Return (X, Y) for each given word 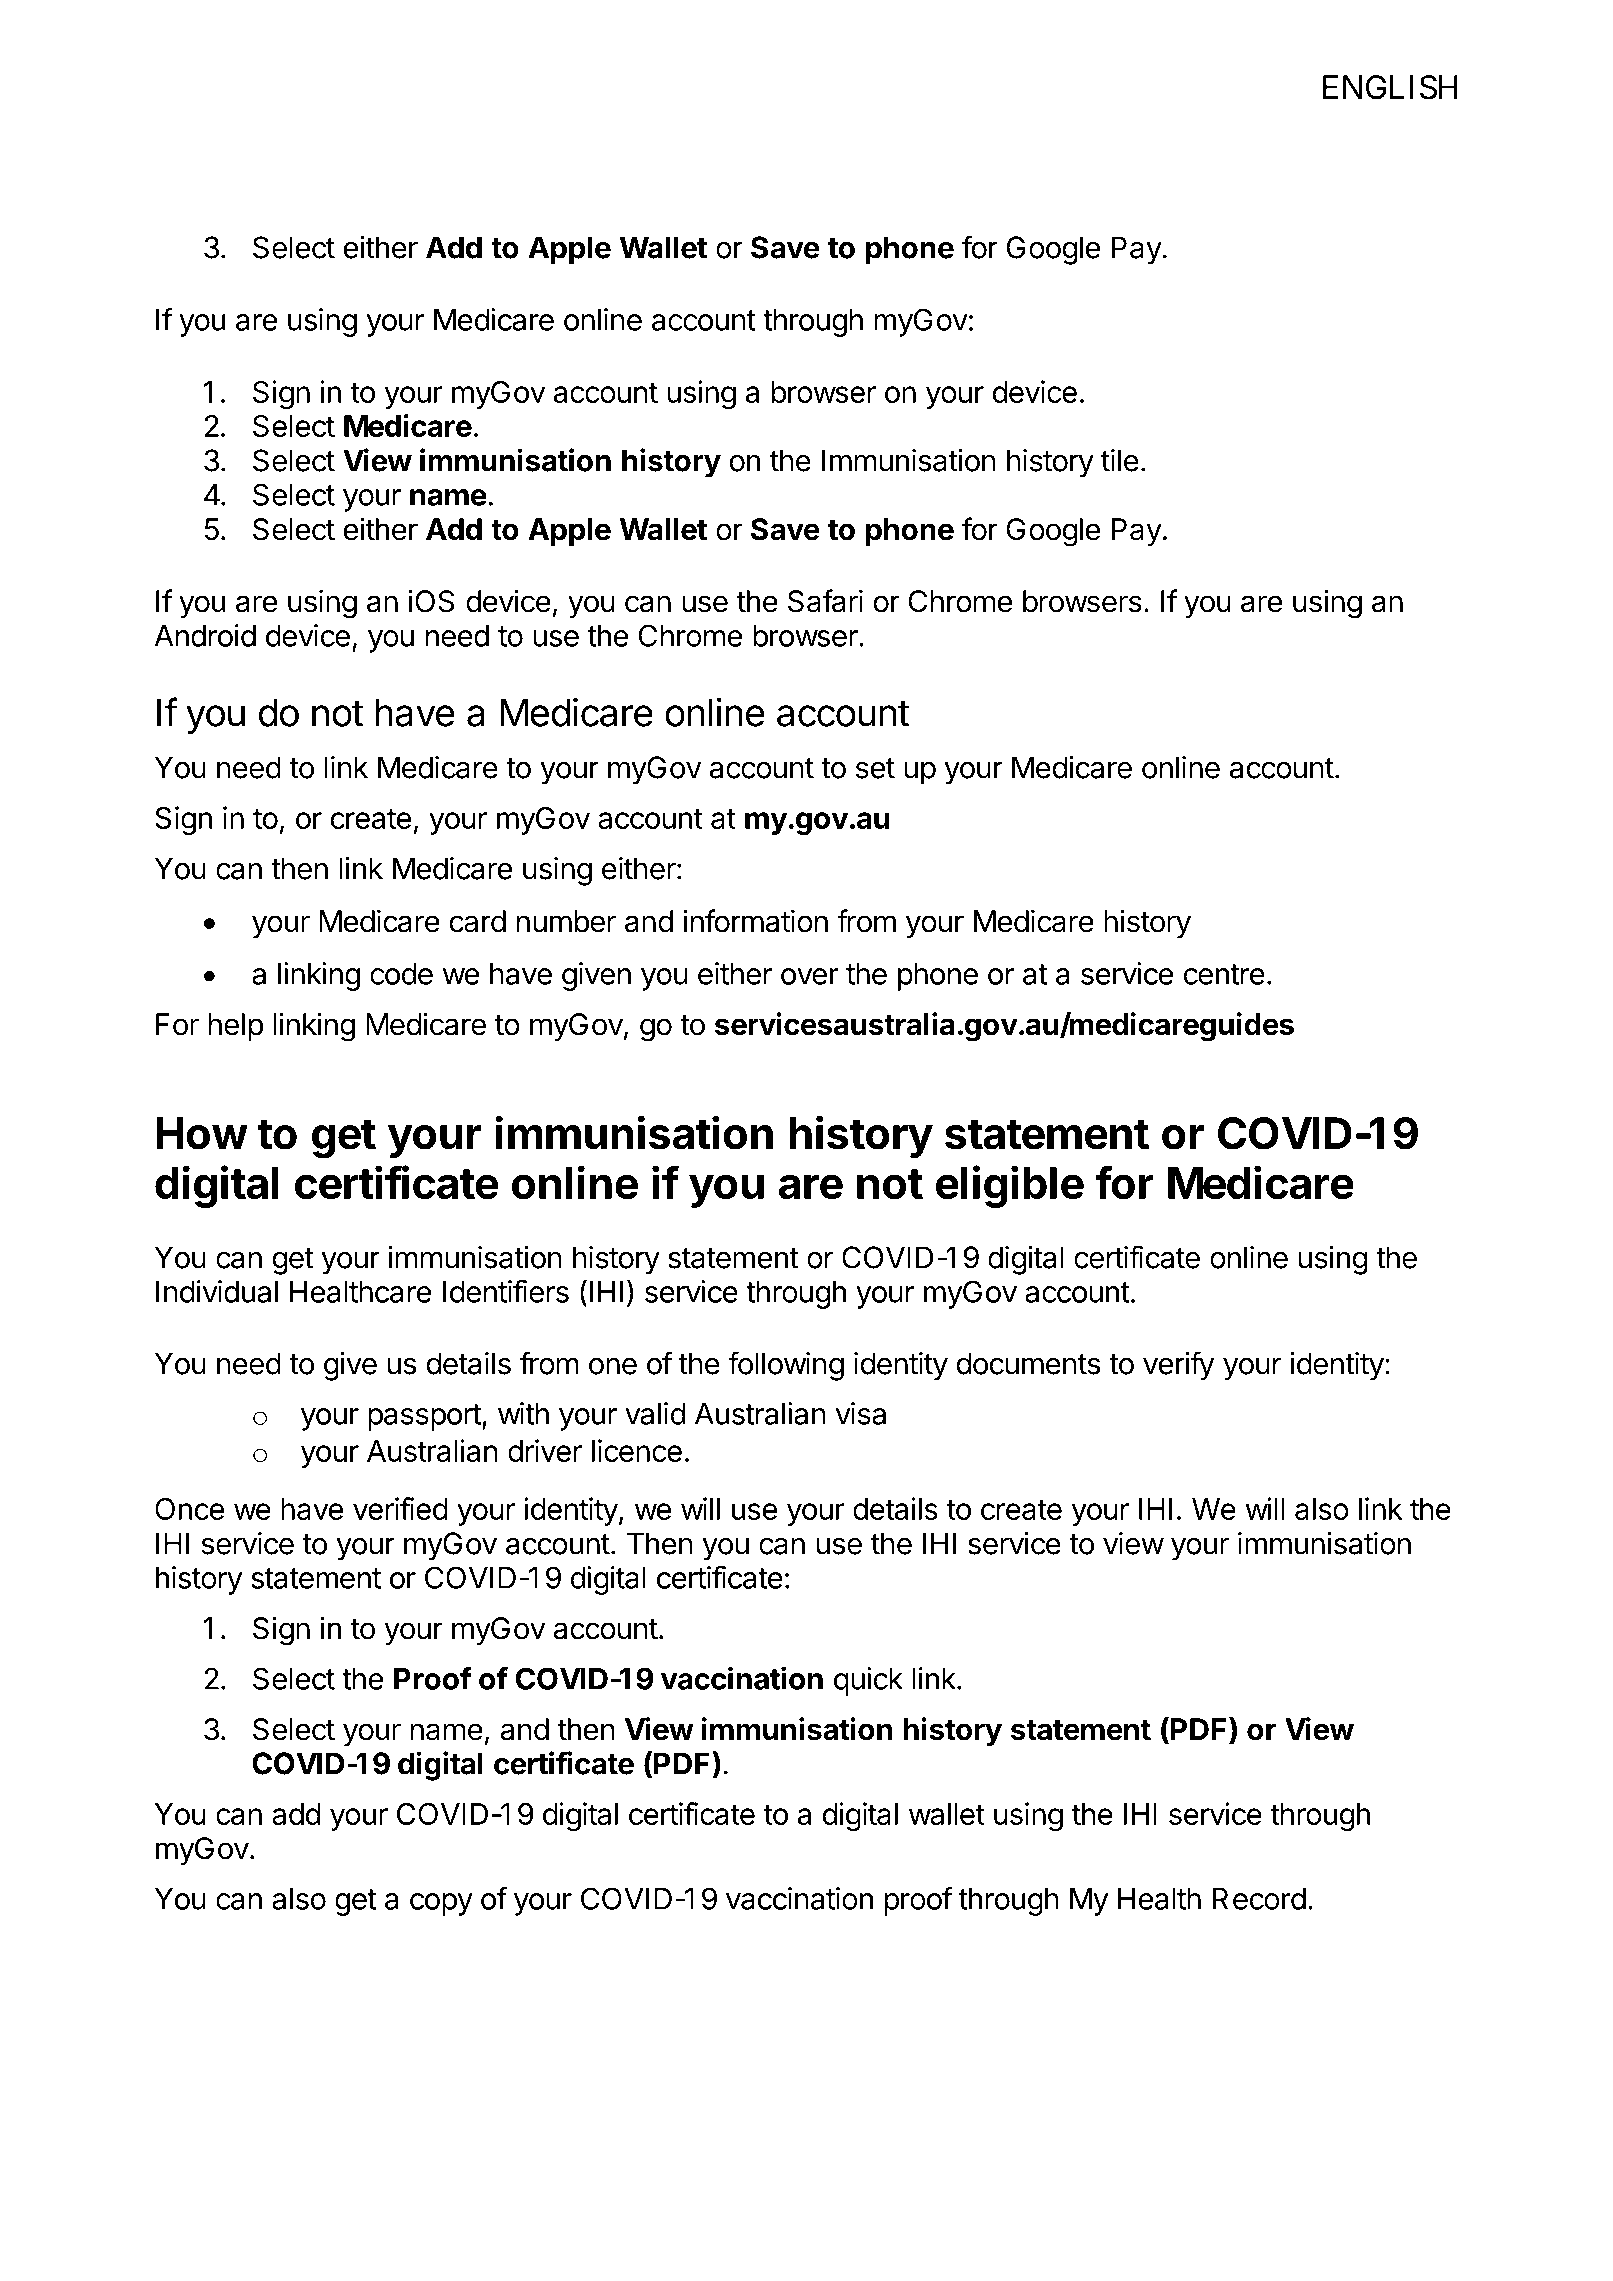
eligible (1010, 1186)
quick (868, 1681)
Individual (217, 1291)
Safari (825, 601)
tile (1120, 460)
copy (441, 1904)
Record (1259, 1899)
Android (205, 635)
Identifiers (506, 1291)
